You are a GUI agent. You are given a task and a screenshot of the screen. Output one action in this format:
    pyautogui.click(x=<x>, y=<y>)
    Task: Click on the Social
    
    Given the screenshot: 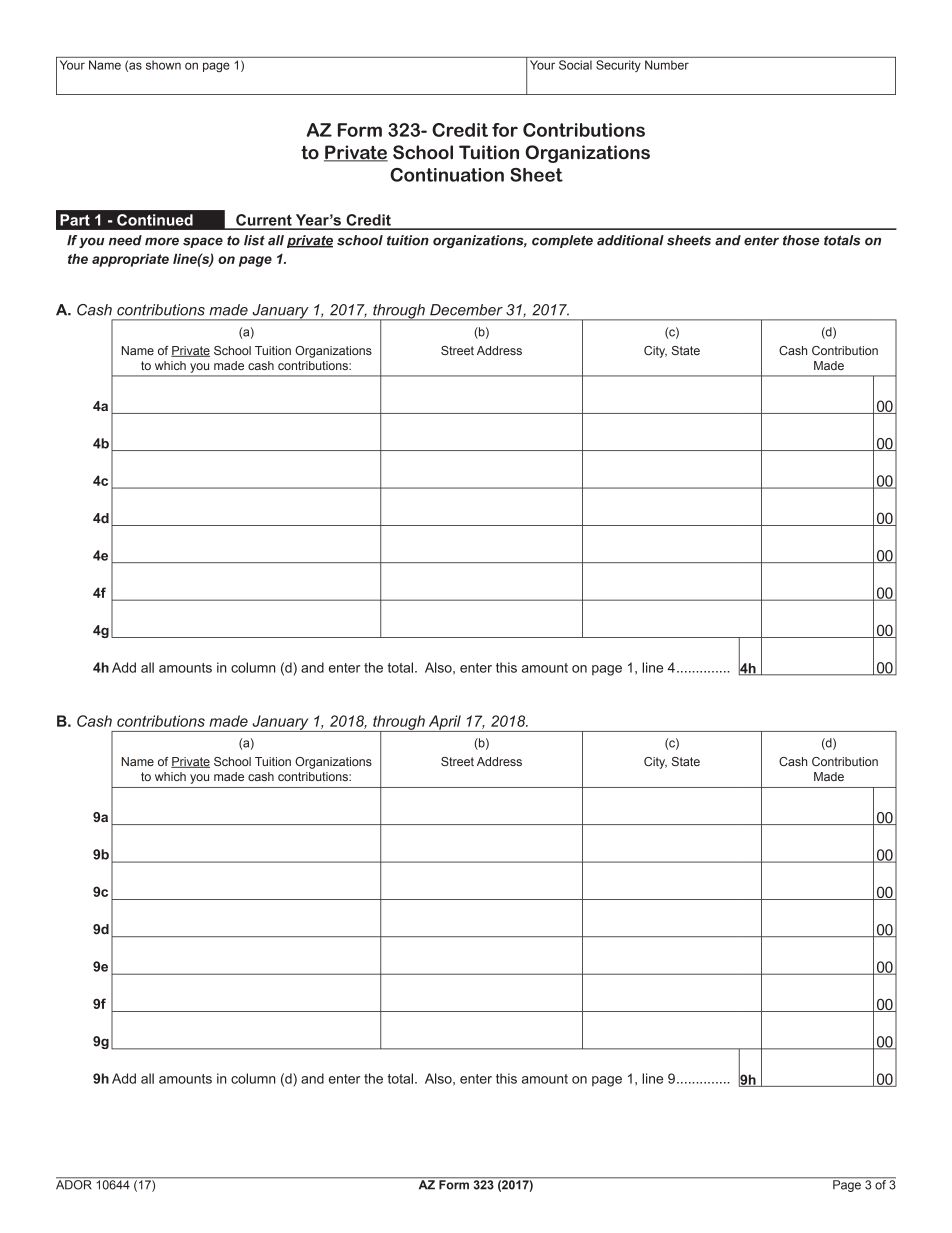 What is the action you would take?
    pyautogui.click(x=575, y=65)
